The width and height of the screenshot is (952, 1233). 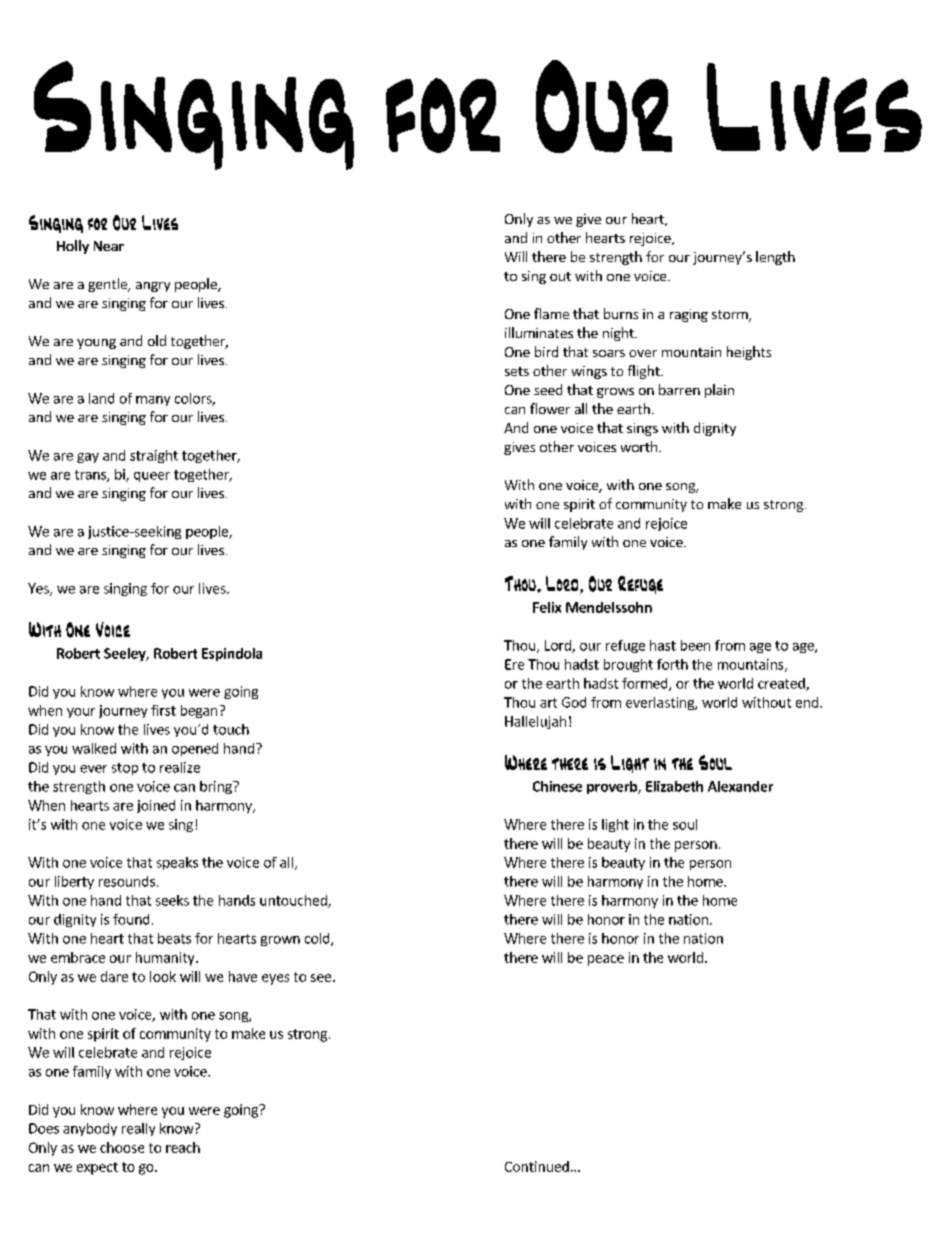 What do you see at coordinates (152, 477) in the screenshot?
I see `queer` at bounding box center [152, 477].
